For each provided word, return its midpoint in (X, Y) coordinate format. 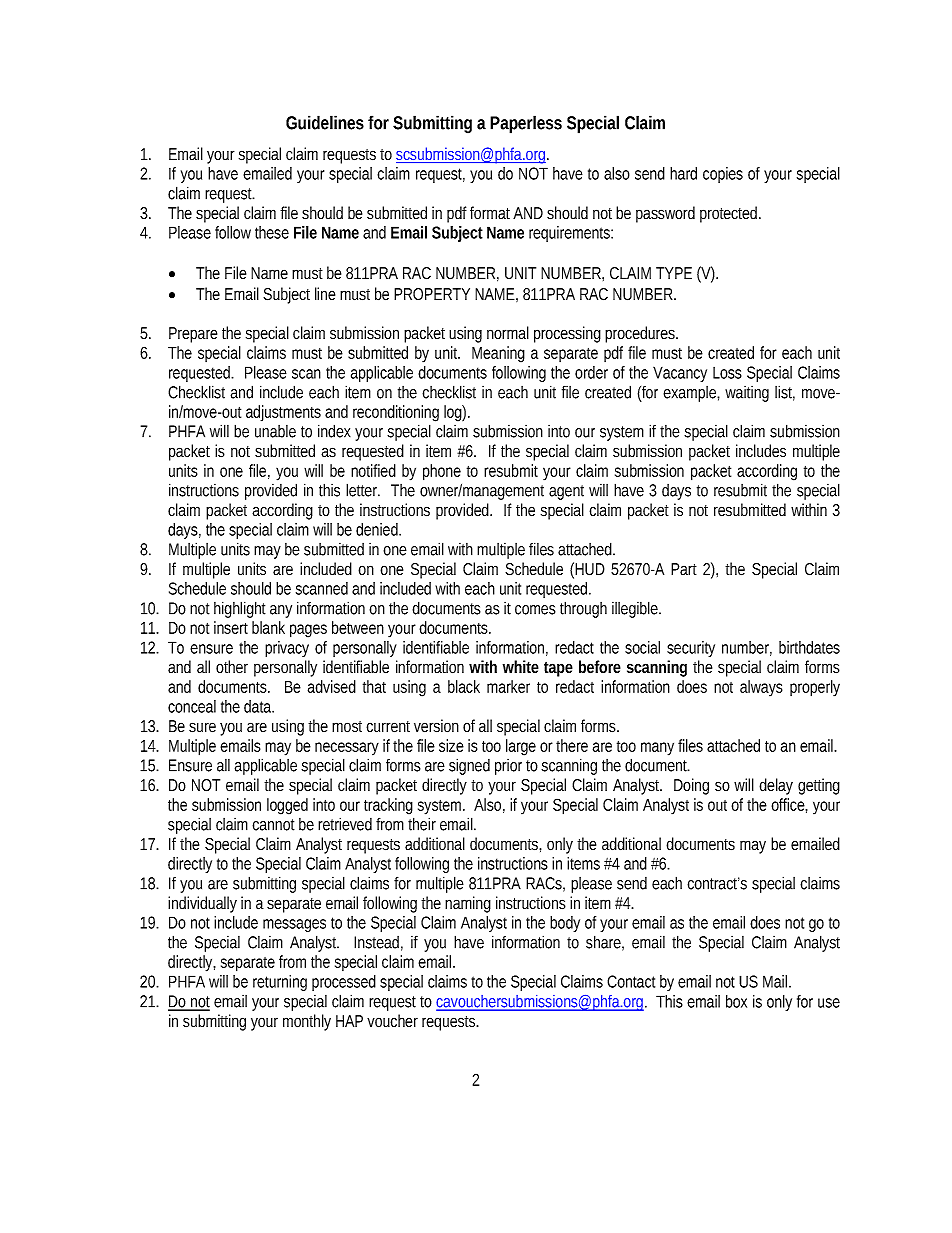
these (272, 232)
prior (508, 767)
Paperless (526, 124)
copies (723, 175)
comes (535, 610)
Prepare (193, 335)
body (565, 924)
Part (684, 569)
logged (287, 806)
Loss (727, 373)
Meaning (498, 354)
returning (280, 983)
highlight (240, 609)
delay (776, 786)
